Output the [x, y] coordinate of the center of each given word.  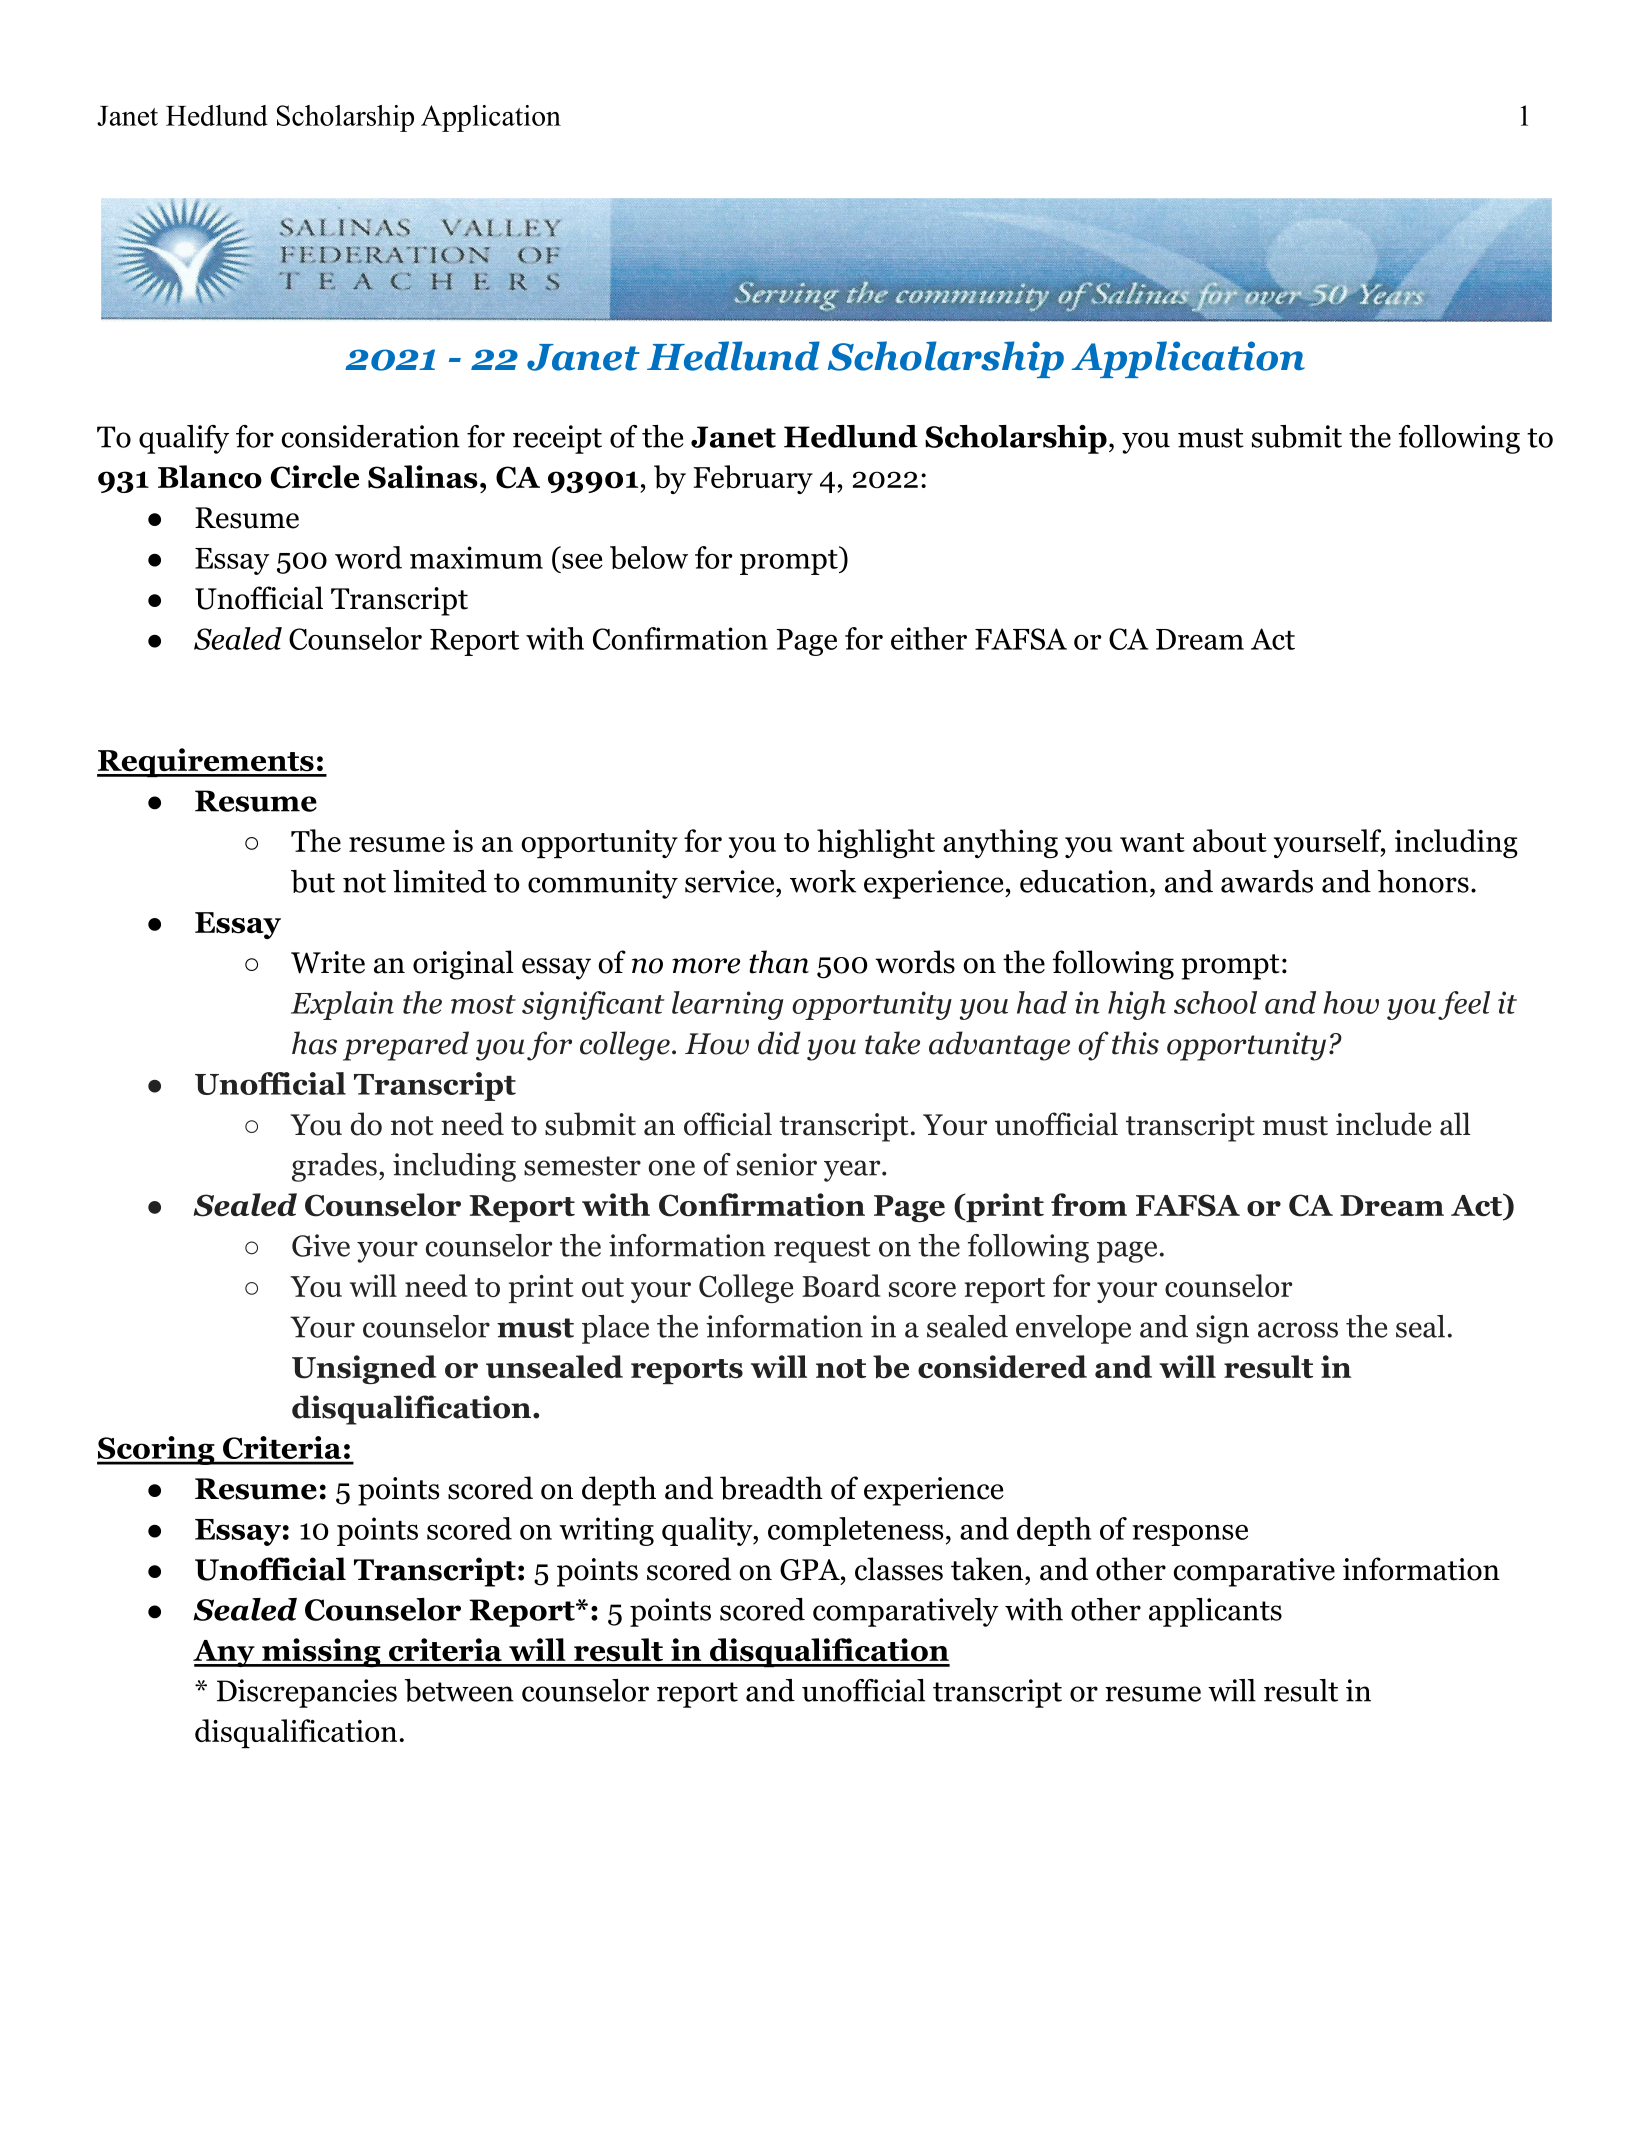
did [779, 1043]
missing [321, 1652]
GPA [811, 1570]
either [929, 638]
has [314, 1043]
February [753, 479]
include [1383, 1124]
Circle [314, 477]
